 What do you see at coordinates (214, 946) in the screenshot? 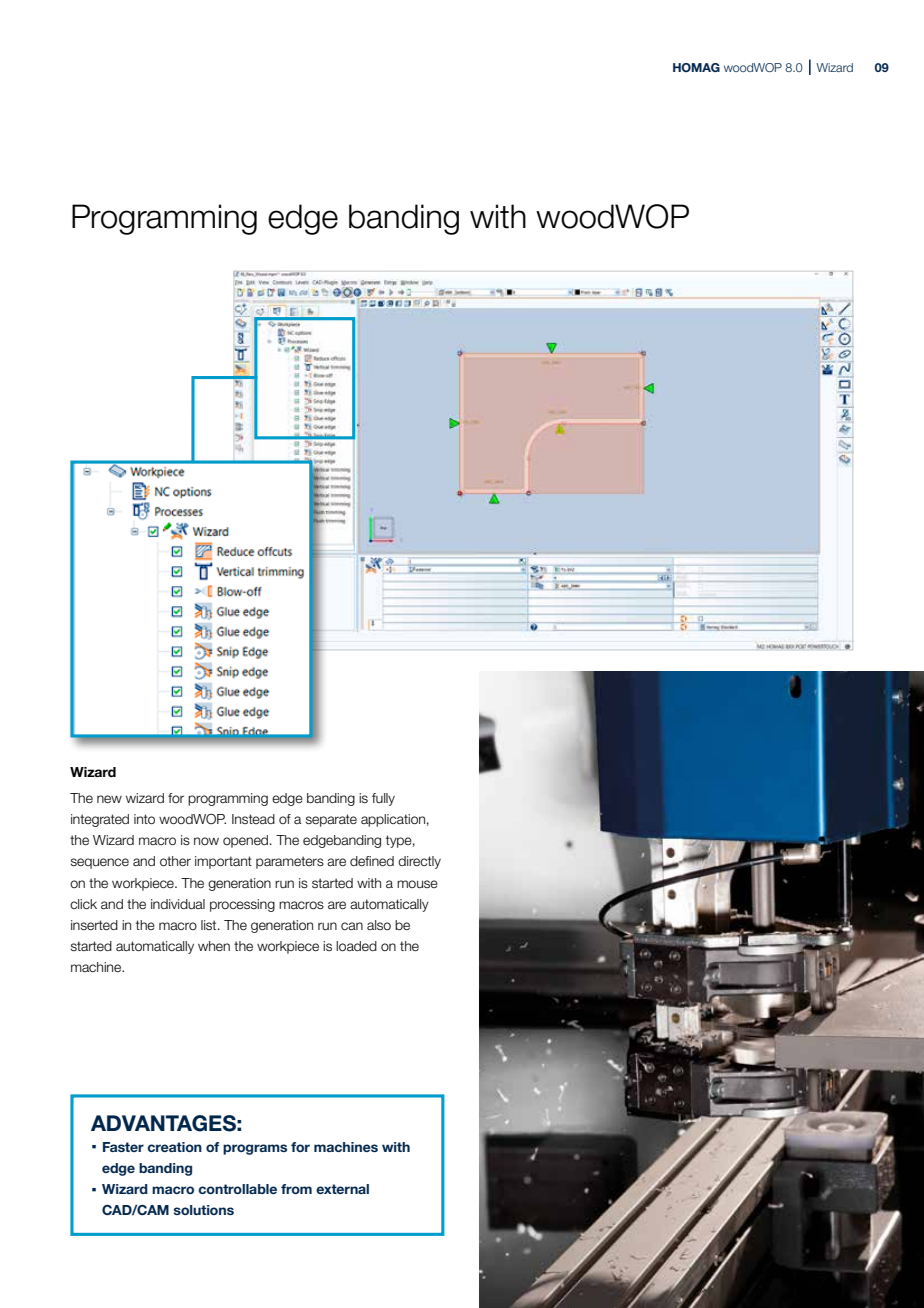
I see `when` at bounding box center [214, 946].
